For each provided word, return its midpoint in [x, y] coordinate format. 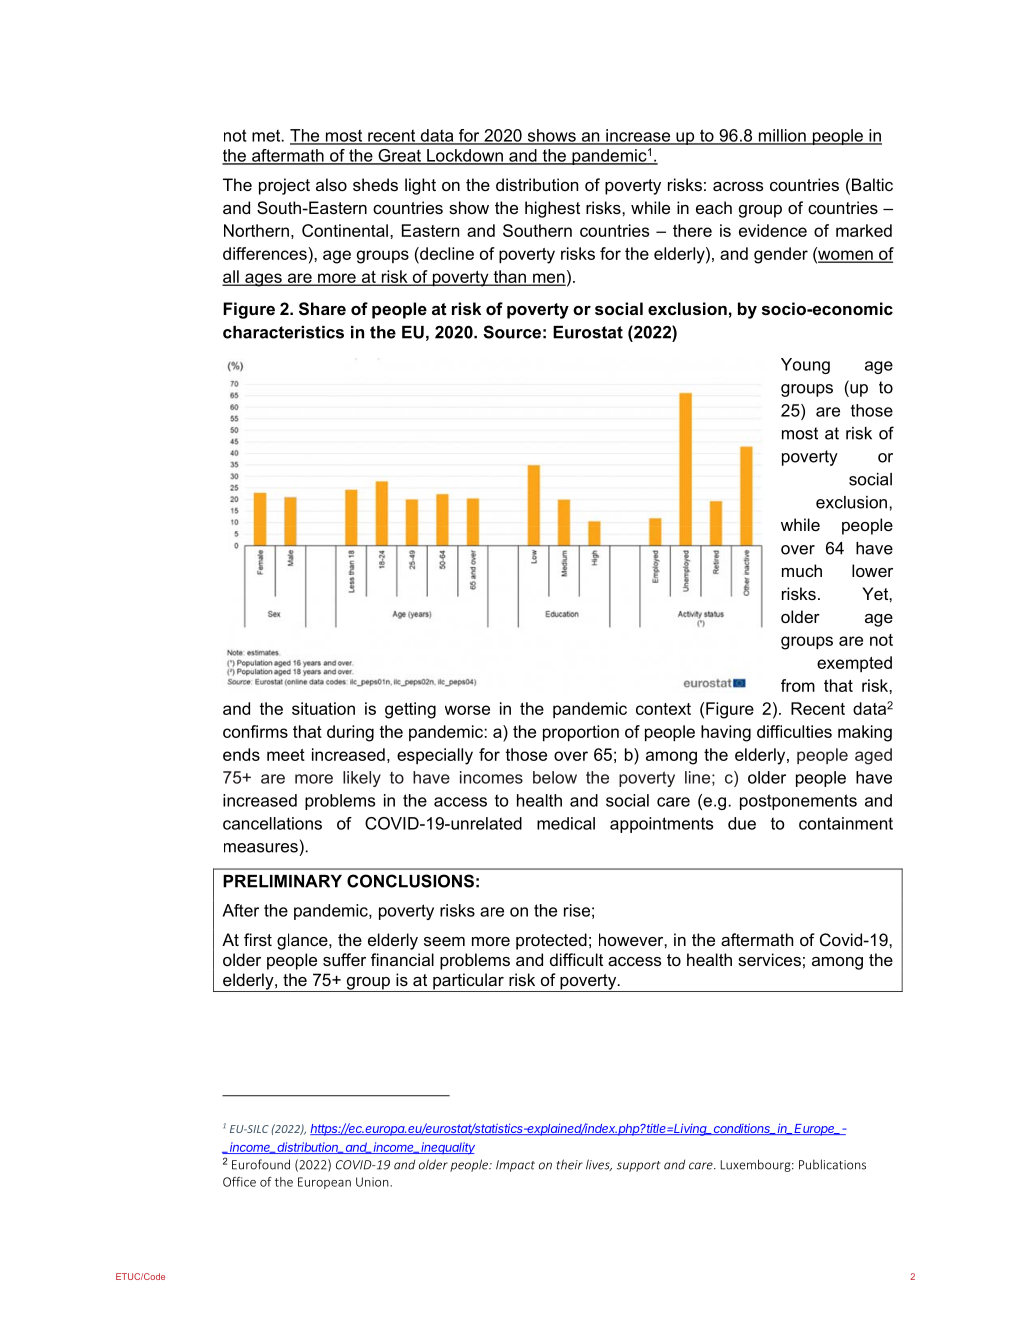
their [570, 1164]
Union [373, 1182]
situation [323, 708]
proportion [581, 733]
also [331, 184]
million [782, 136]
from [798, 685]
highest [552, 209]
